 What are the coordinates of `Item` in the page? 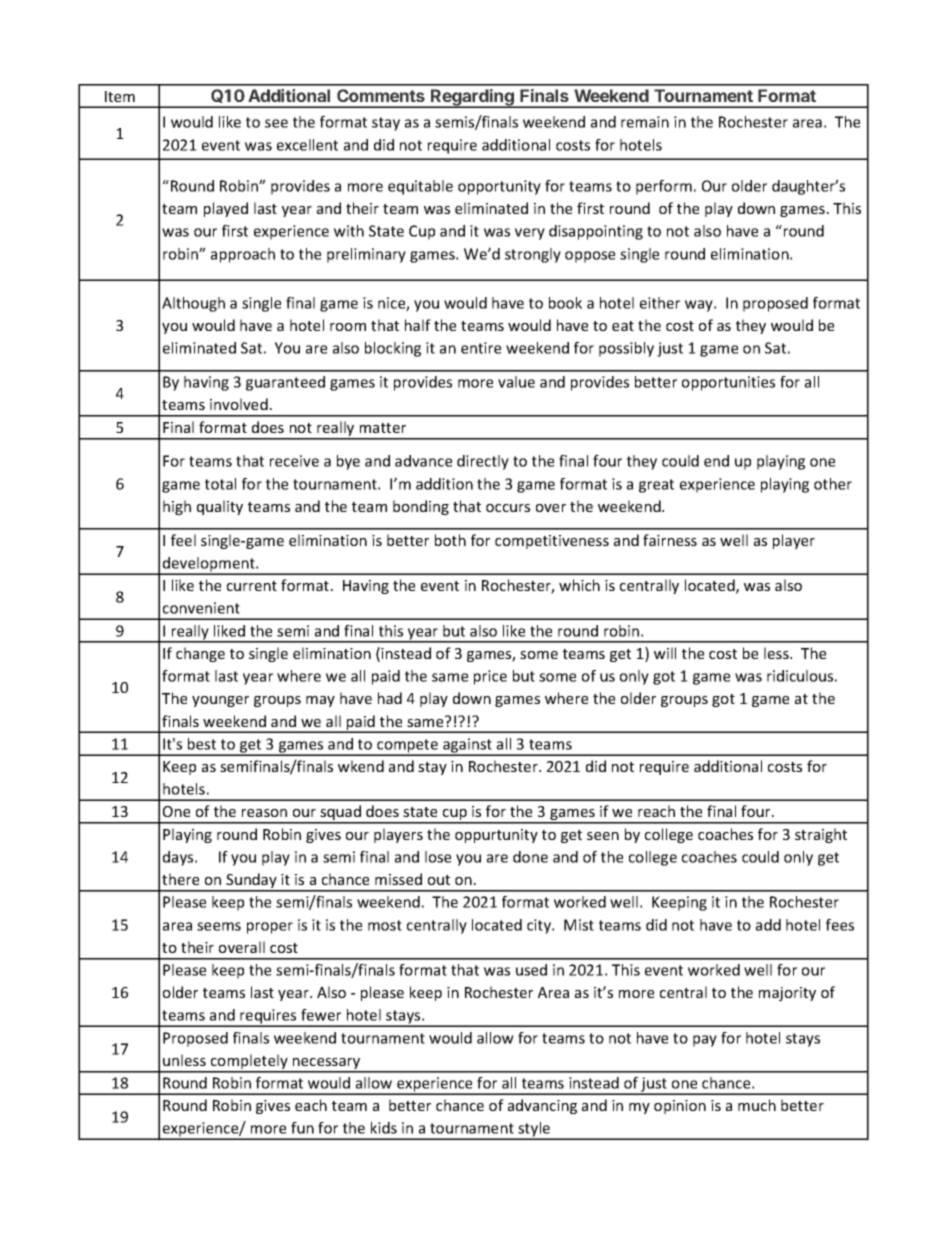 It's located at (120, 96).
